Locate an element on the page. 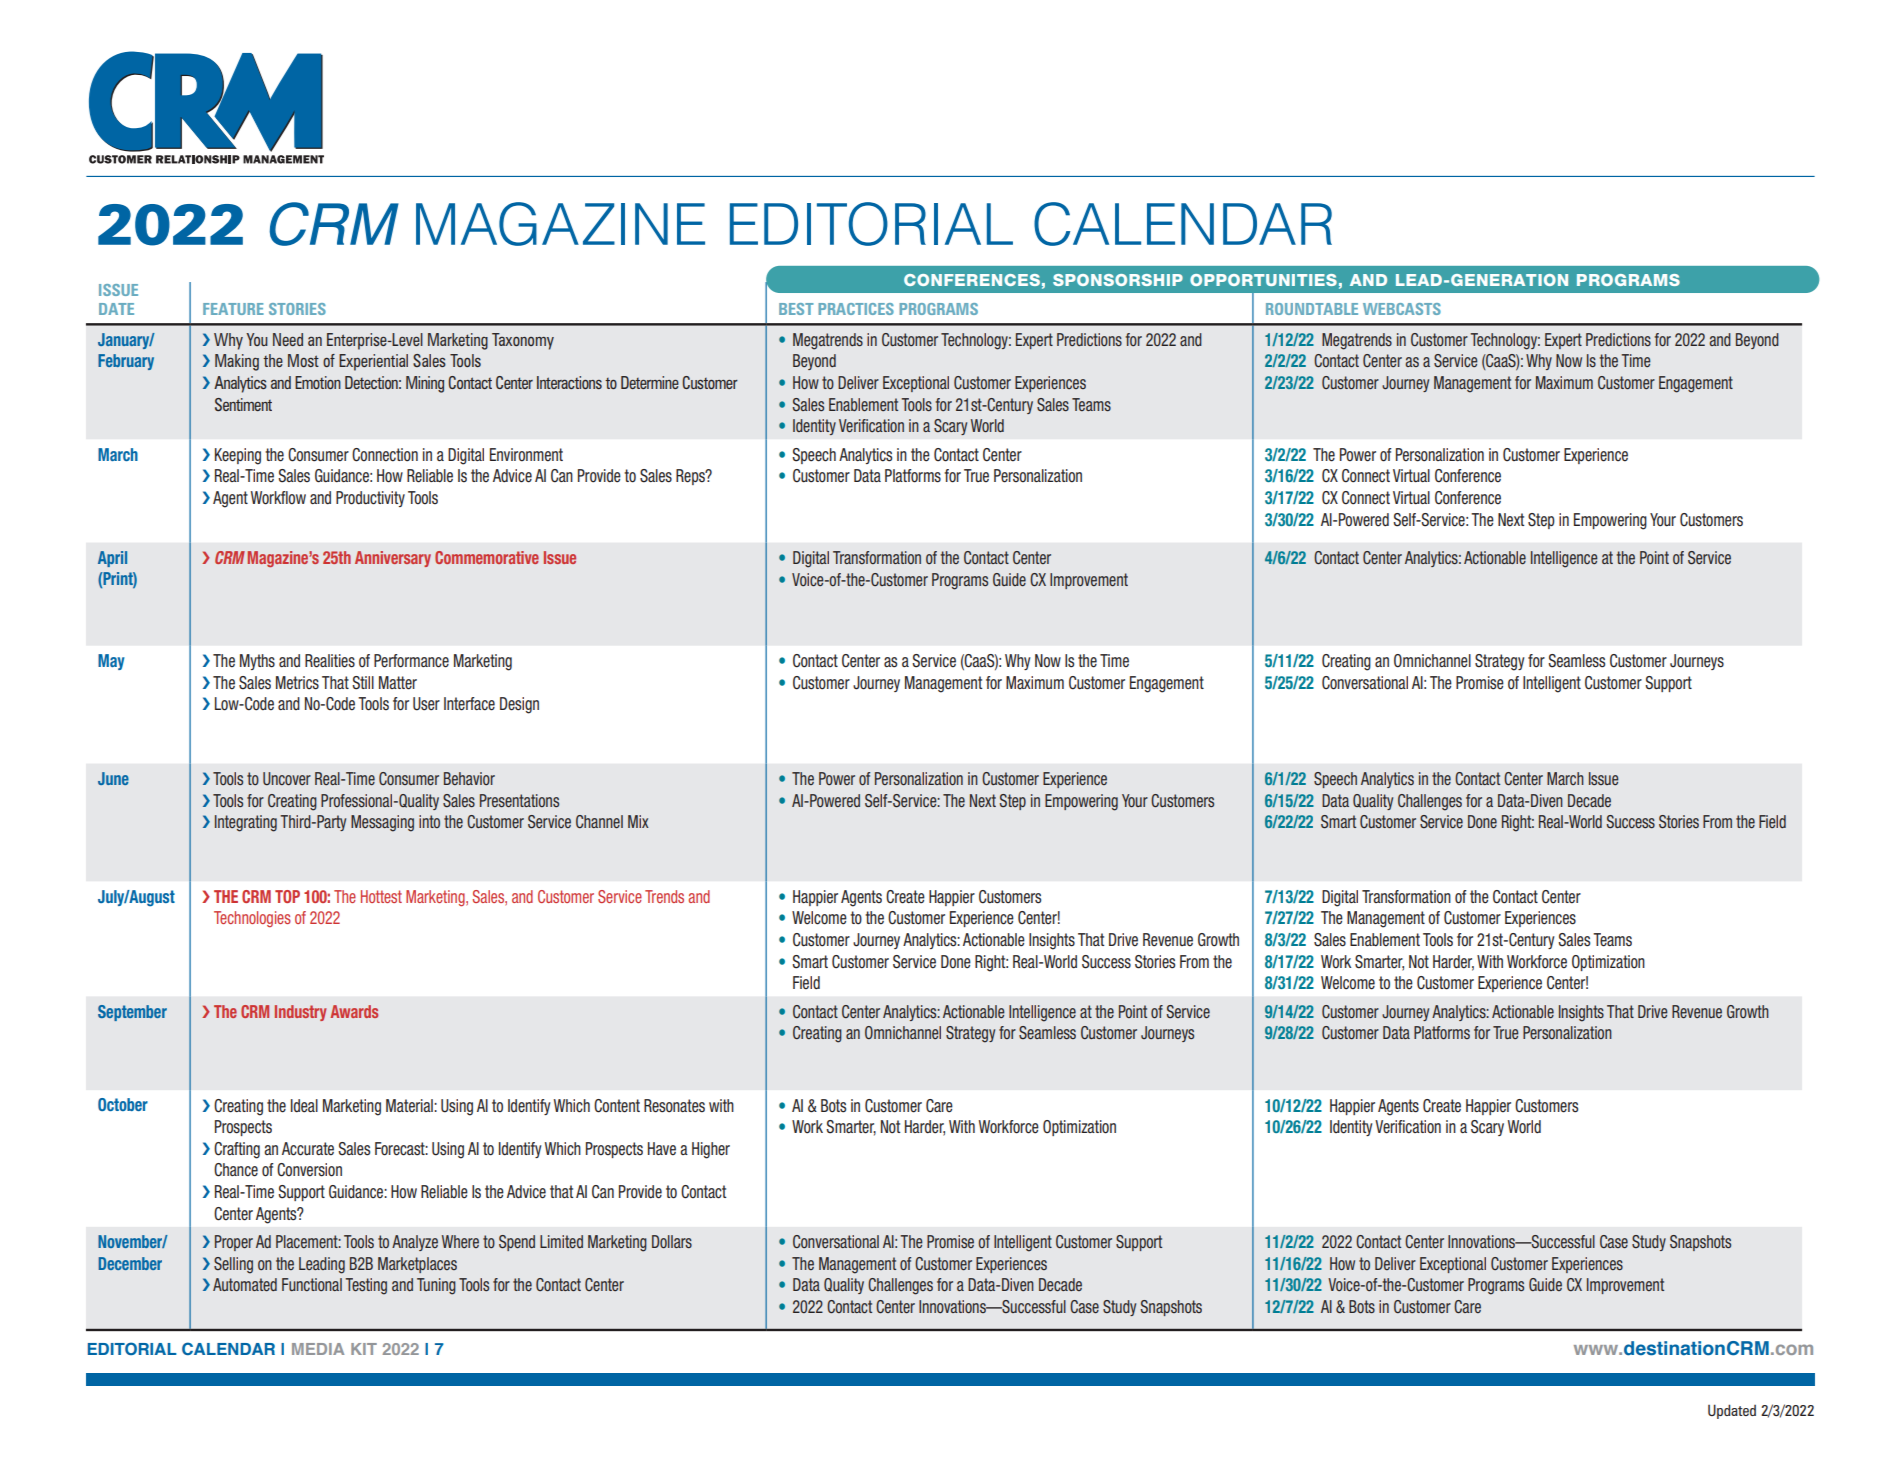 The width and height of the page is (1901, 1469). Higher is located at coordinates (711, 1150).
